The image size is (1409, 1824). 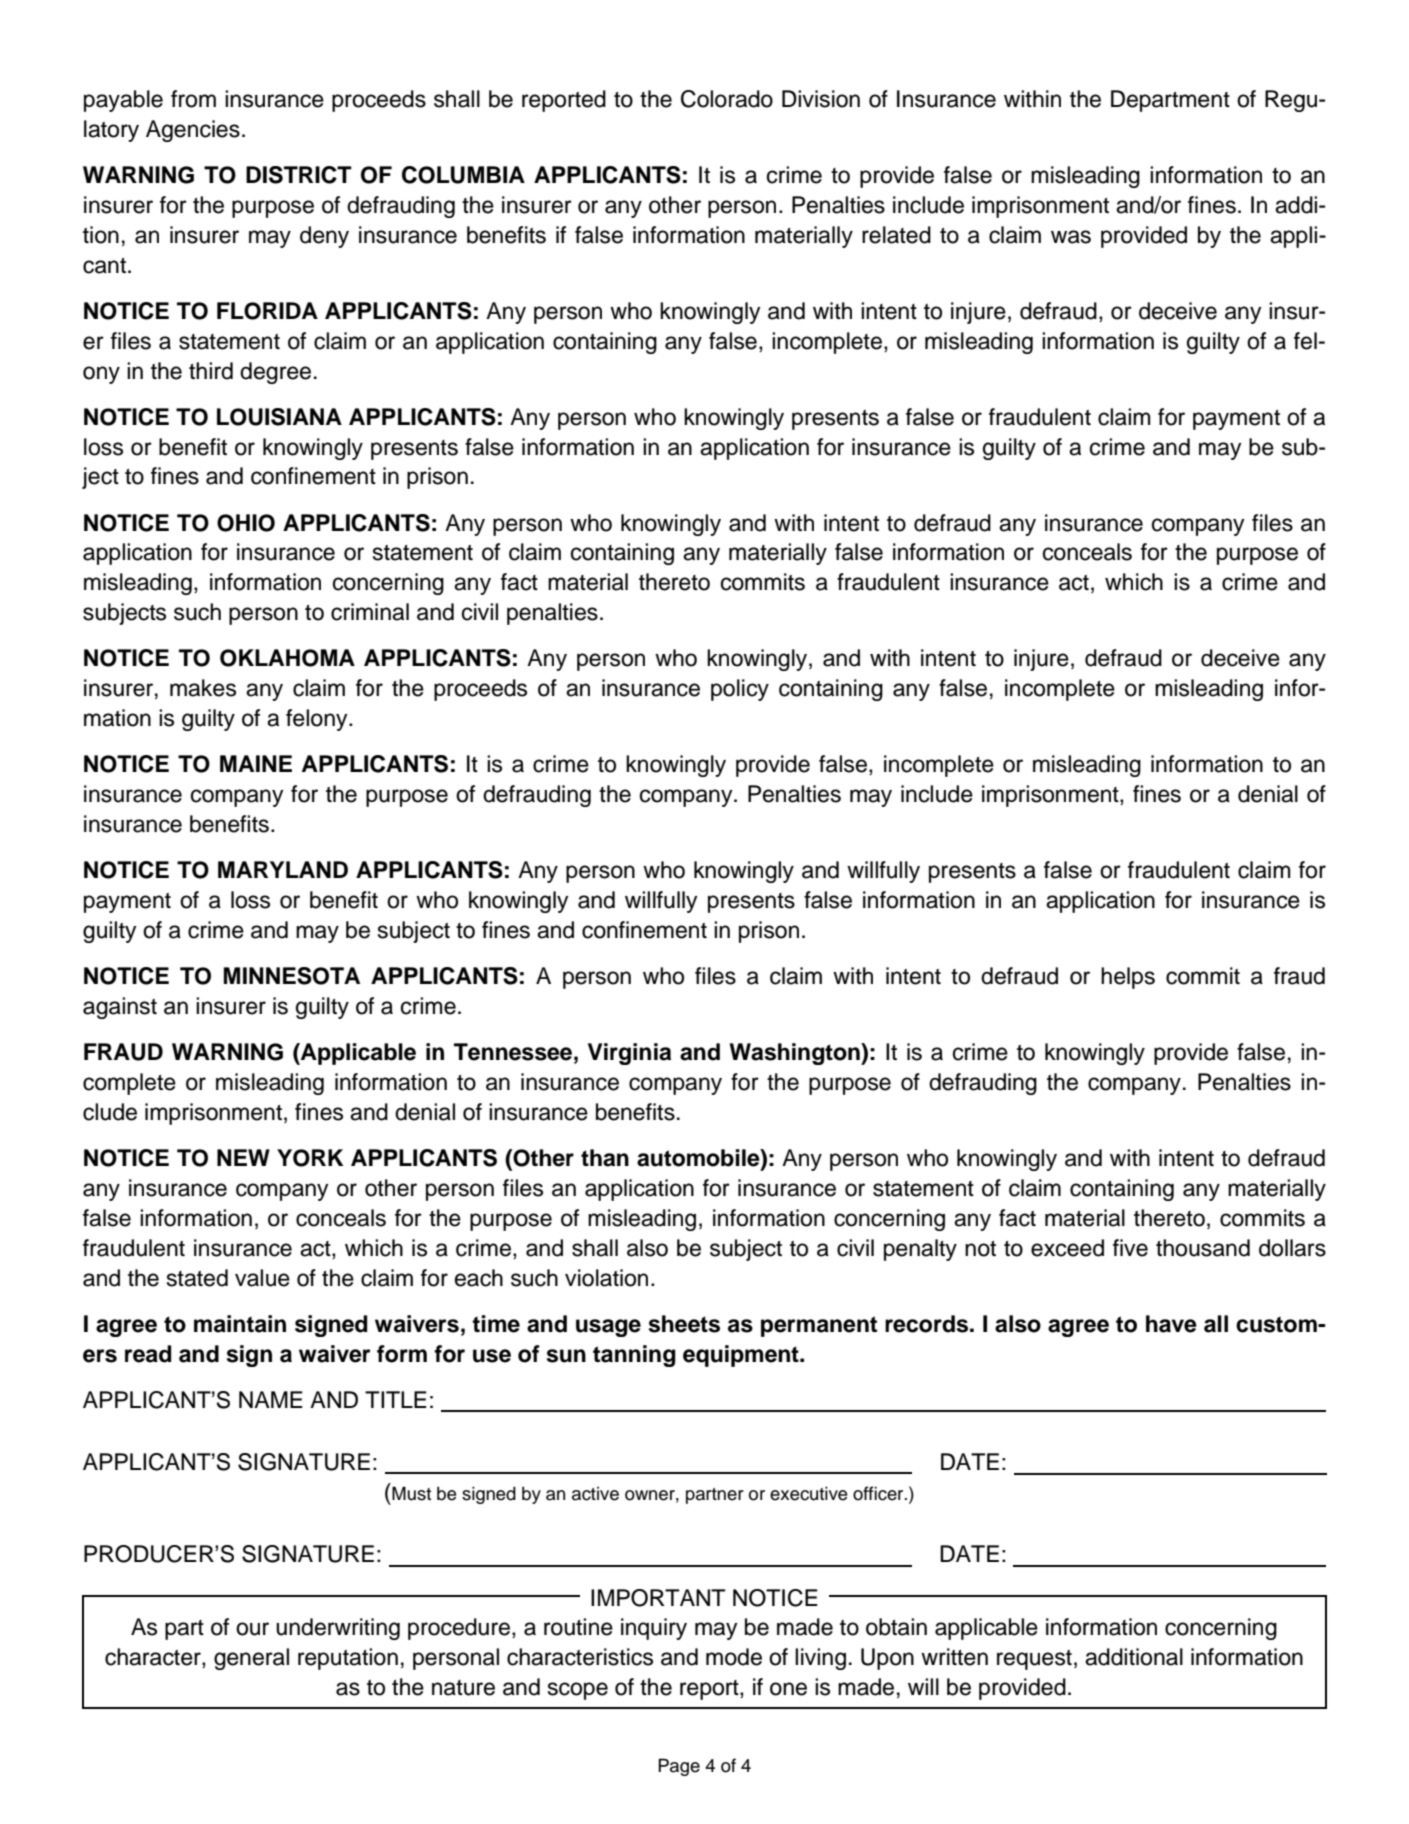 What do you see at coordinates (1128, 978) in the document?
I see `helps` at bounding box center [1128, 978].
